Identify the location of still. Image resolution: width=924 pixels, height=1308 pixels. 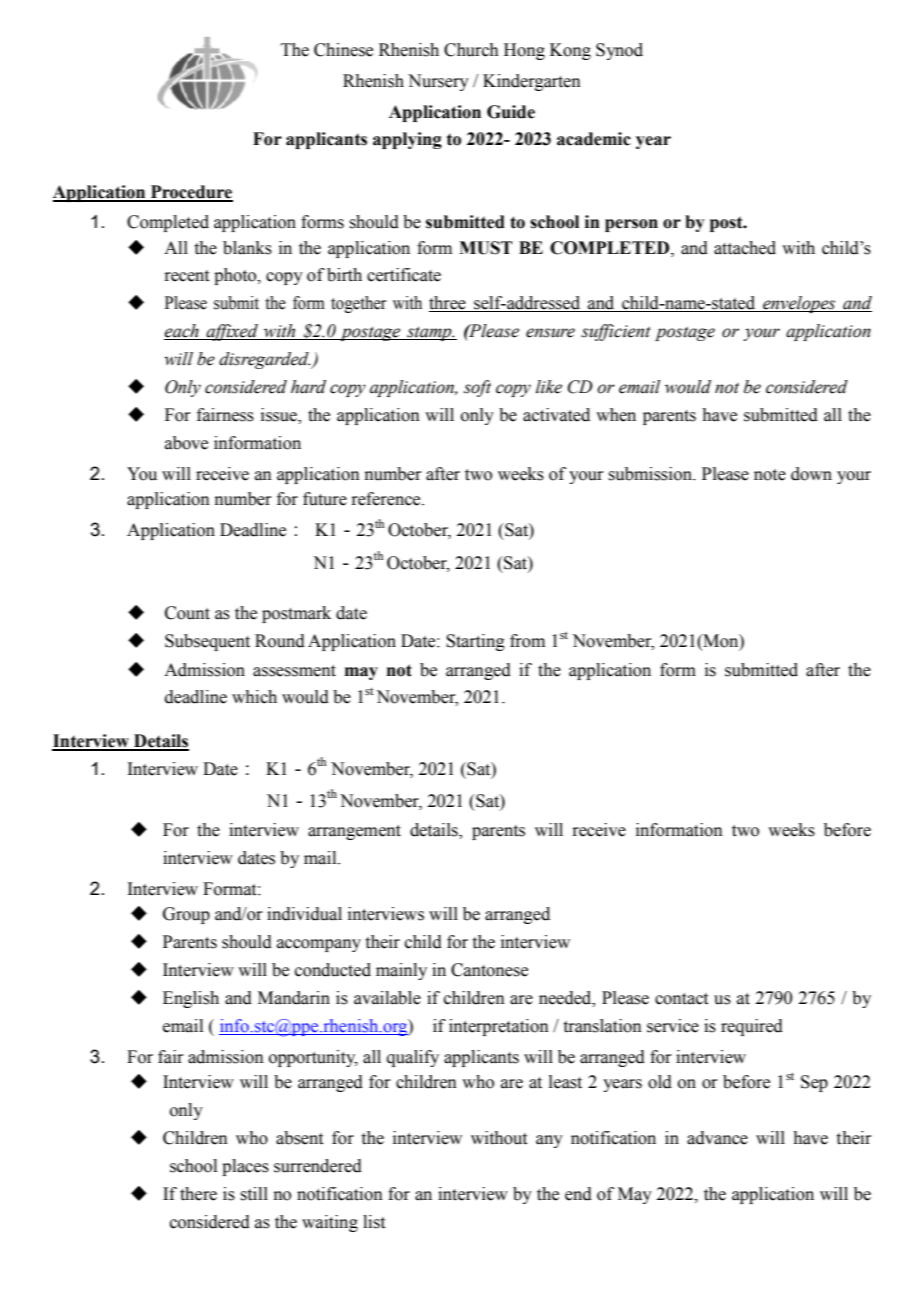
(254, 1194).
